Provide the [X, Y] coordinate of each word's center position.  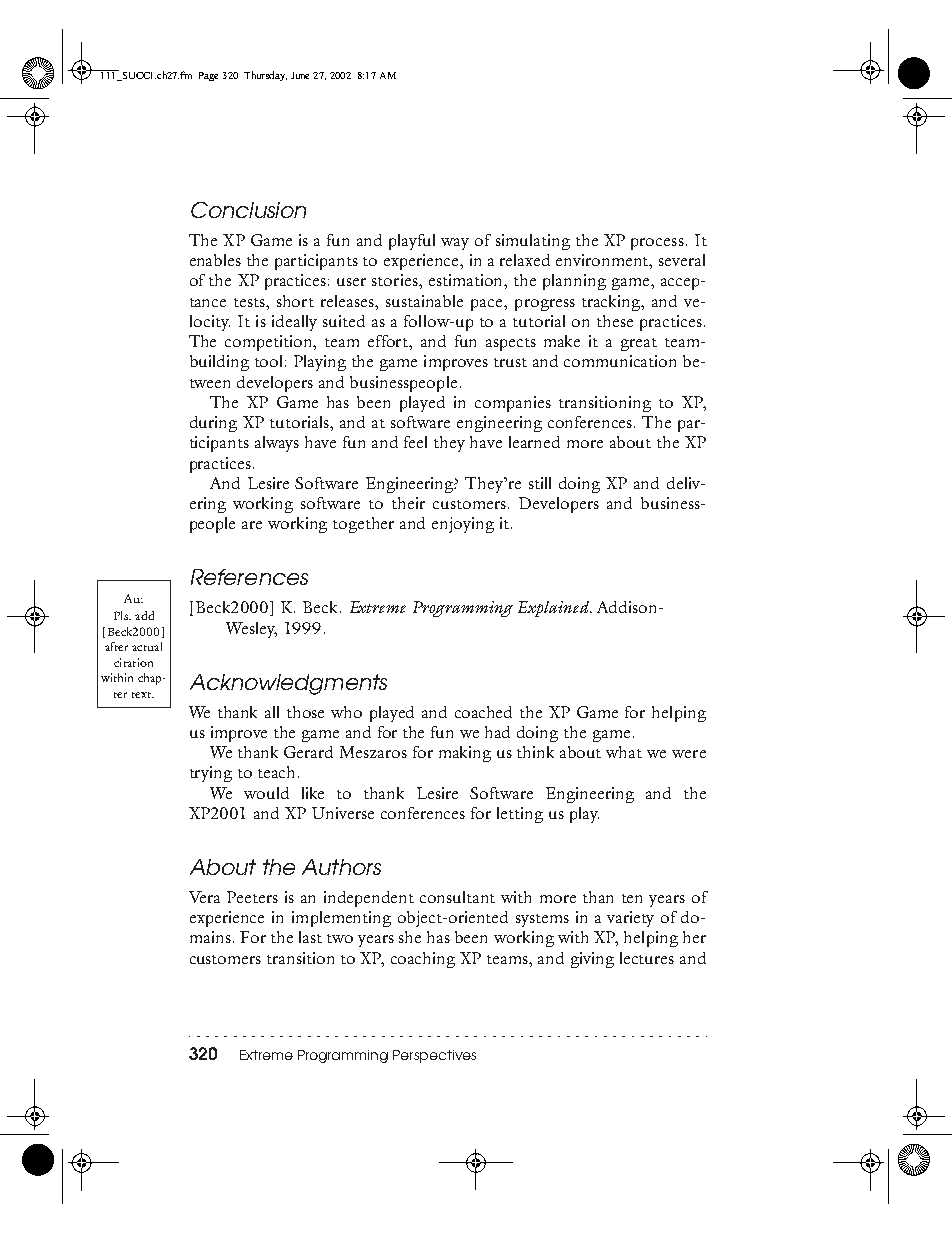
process [657, 244]
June [300, 75]
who [346, 712]
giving [592, 960]
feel [415, 442]
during [213, 424]
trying [211, 774]
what [624, 752]
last [310, 937]
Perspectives [434, 1056]
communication [620, 361]
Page [208, 76]
